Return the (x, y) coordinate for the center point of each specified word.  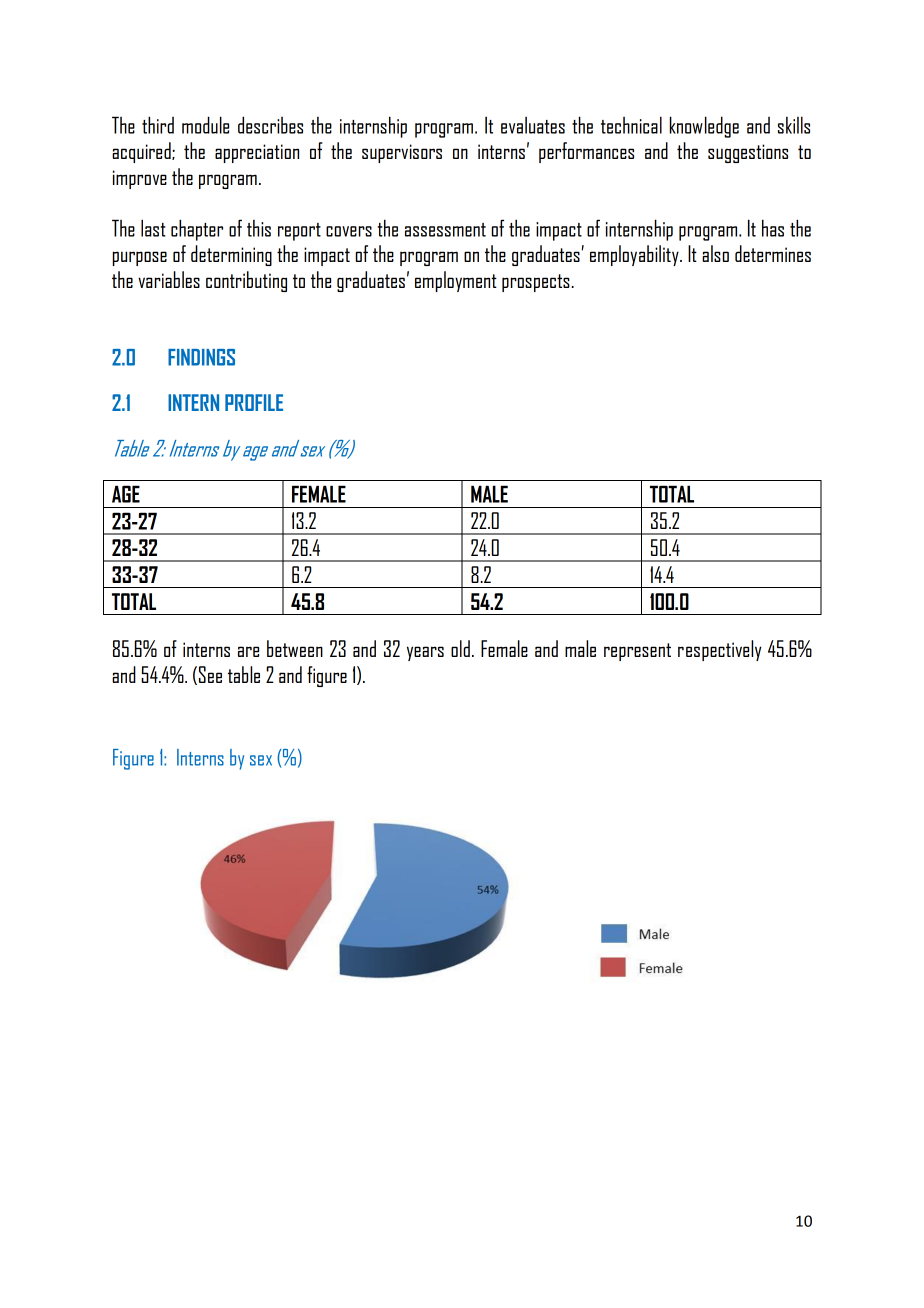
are (248, 651)
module (205, 125)
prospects (536, 283)
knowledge (704, 127)
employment (456, 281)
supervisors (402, 153)
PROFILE (254, 402)
